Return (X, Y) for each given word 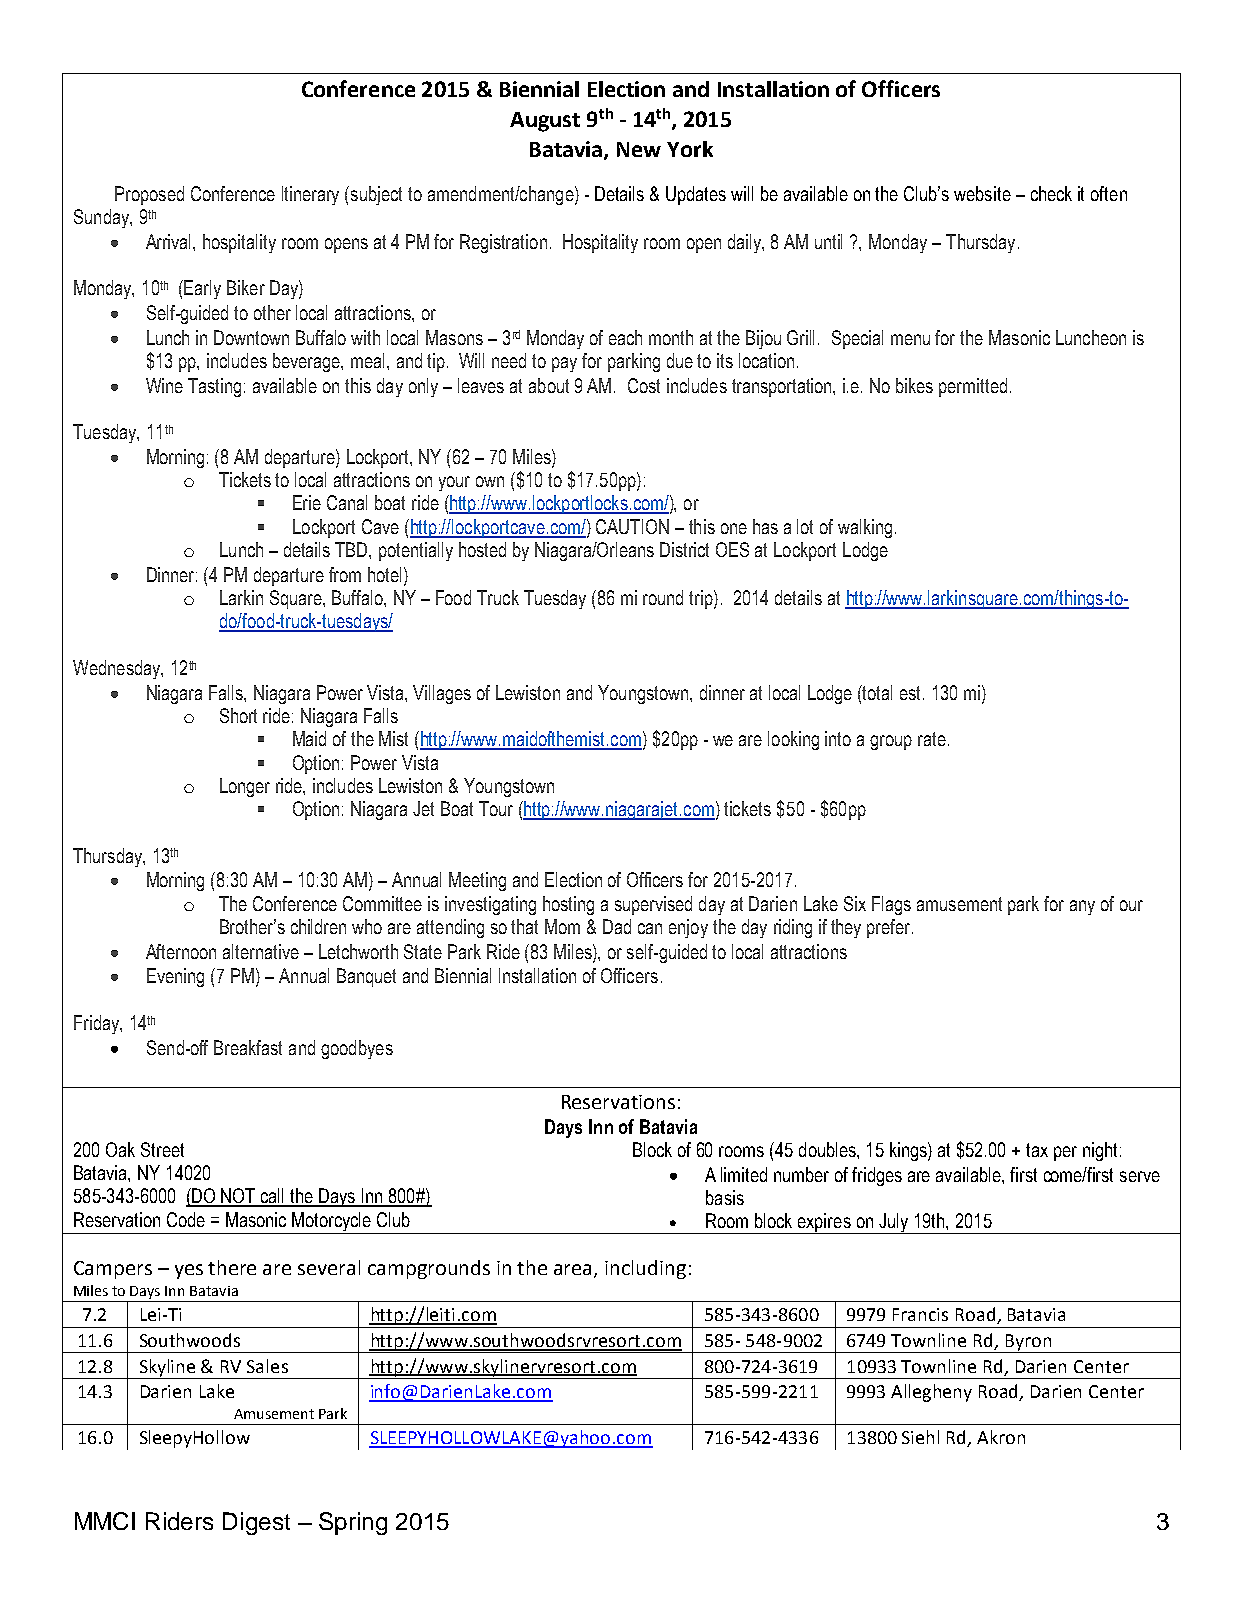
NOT (239, 1197)
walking (865, 528)
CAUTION (632, 526)
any (1082, 907)
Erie (307, 502)
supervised (653, 905)
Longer (245, 787)
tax (1037, 1150)
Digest (256, 1523)
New (639, 149)
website (982, 193)
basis (725, 1197)
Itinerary (310, 195)
